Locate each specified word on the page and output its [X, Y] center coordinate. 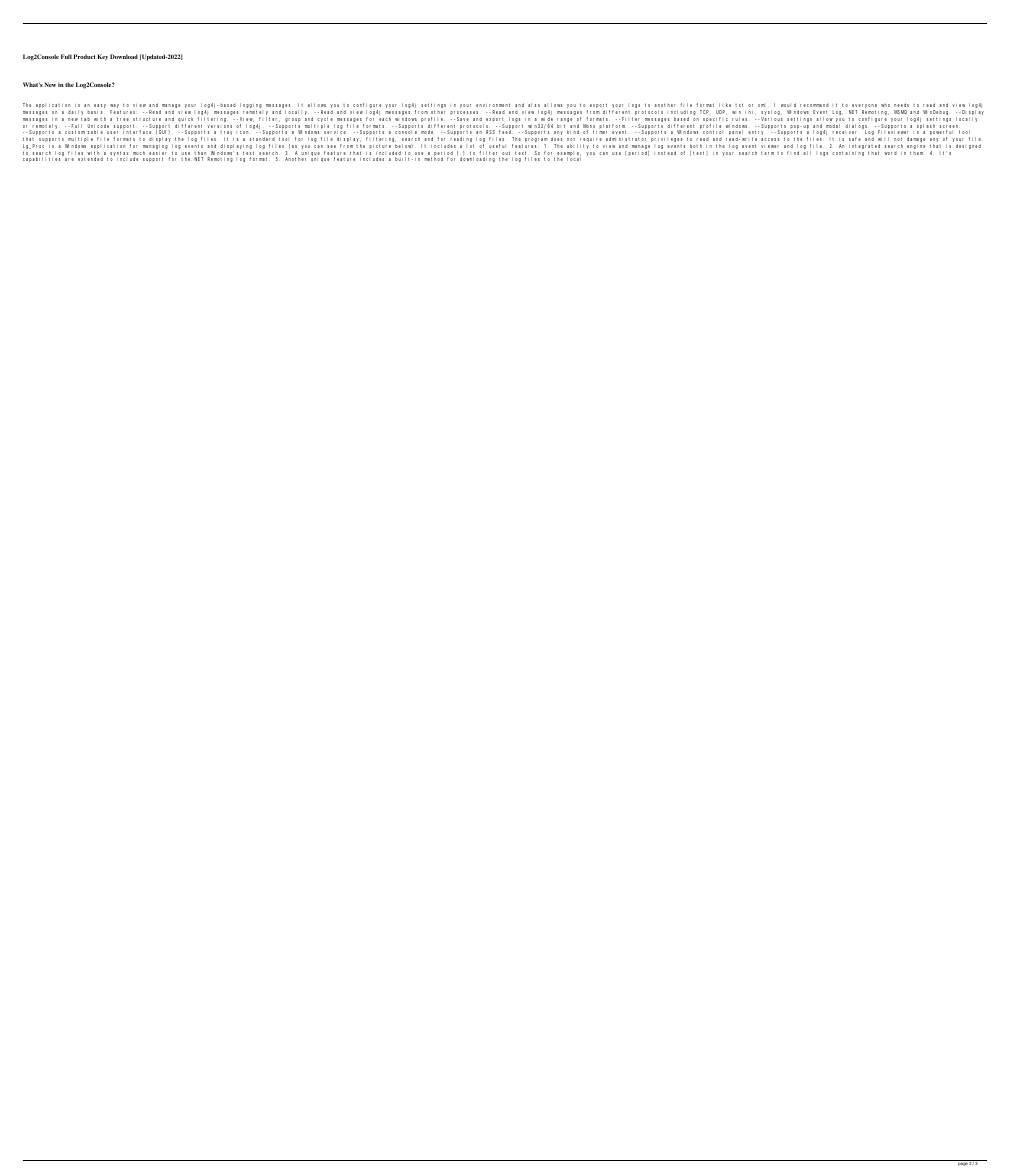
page [962, 1163]
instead [665, 153]
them [916, 153]
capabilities [41, 159]
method [433, 159]
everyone [864, 107]
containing [848, 153]
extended [90, 159]
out [507, 154]
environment [493, 105]
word [890, 153]
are [69, 159]
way [115, 107]
